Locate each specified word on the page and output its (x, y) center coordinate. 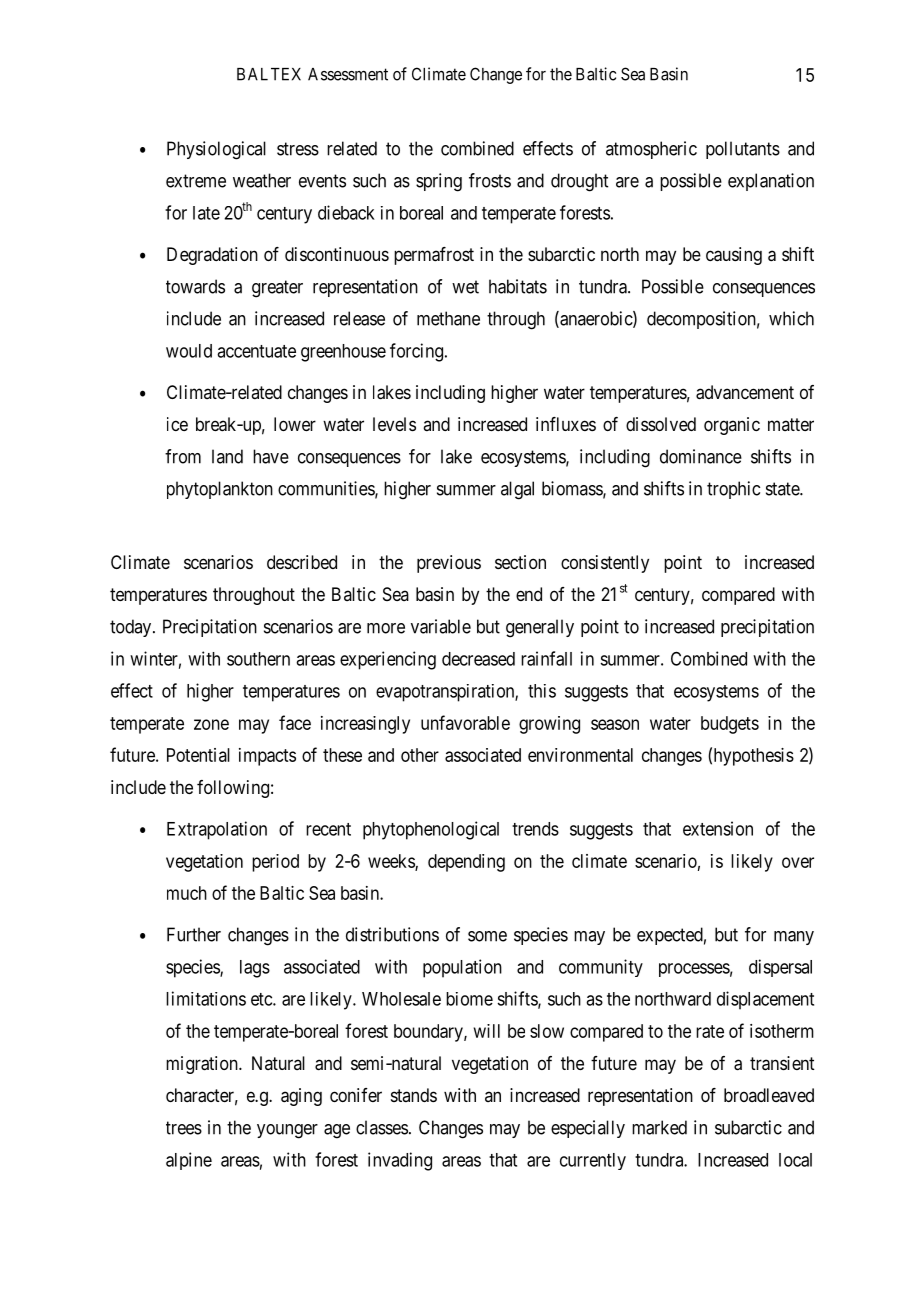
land (227, 456)
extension (718, 828)
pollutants (743, 150)
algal (517, 490)
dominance (701, 456)
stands (414, 1095)
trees (184, 1128)
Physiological (216, 150)
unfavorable (465, 722)
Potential (198, 755)
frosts (490, 180)
